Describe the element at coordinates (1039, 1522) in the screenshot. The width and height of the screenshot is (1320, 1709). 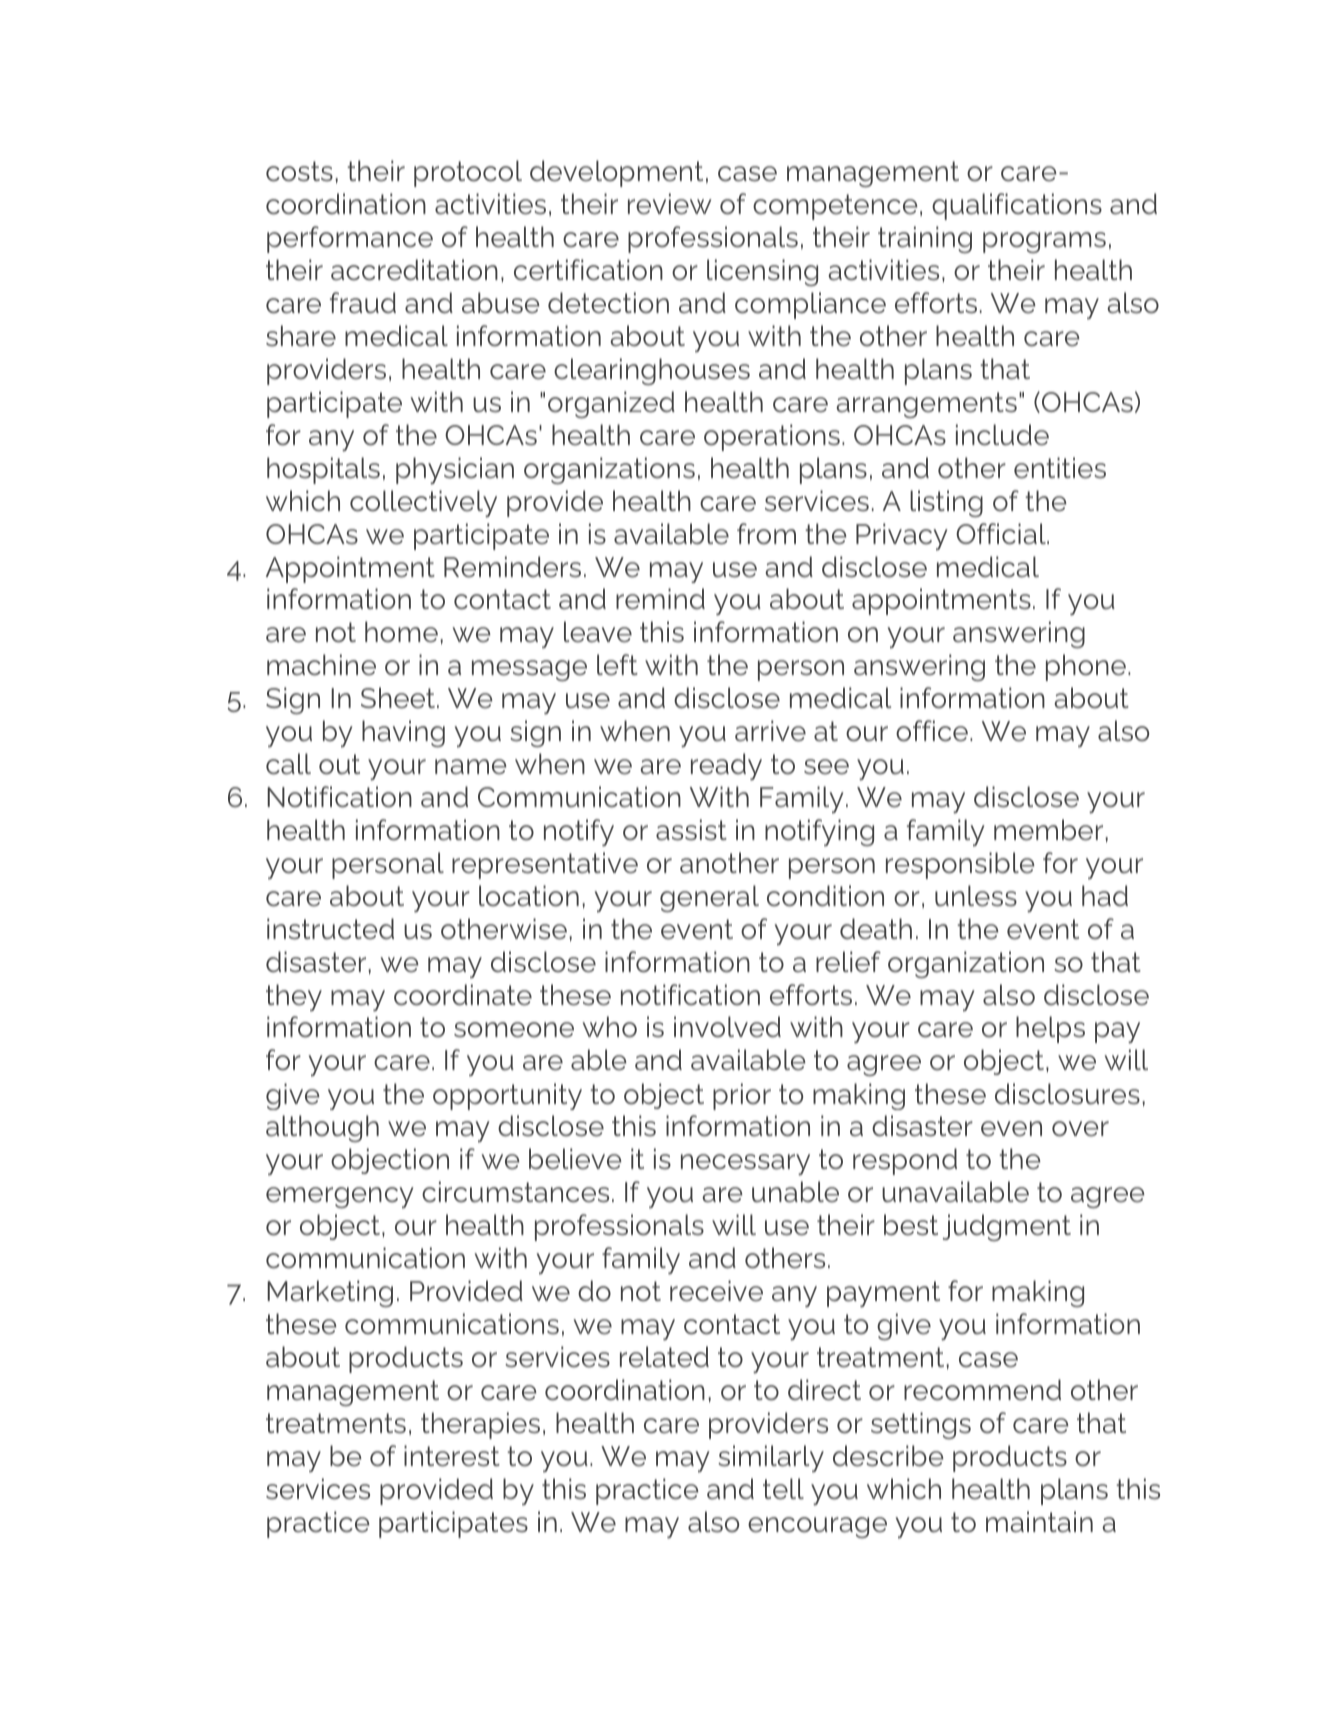
I see `maintain` at that location.
